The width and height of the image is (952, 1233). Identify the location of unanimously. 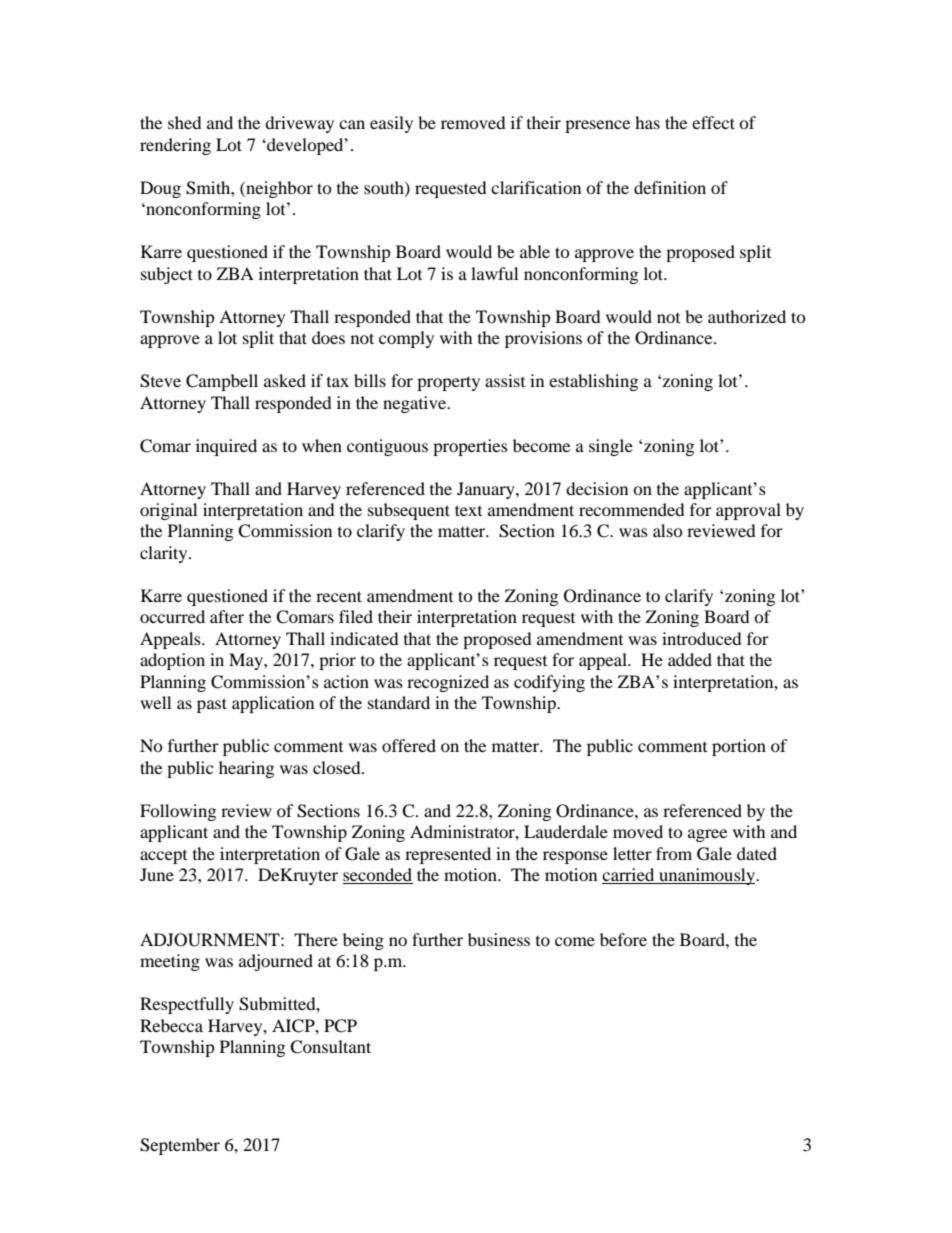
(707, 876).
